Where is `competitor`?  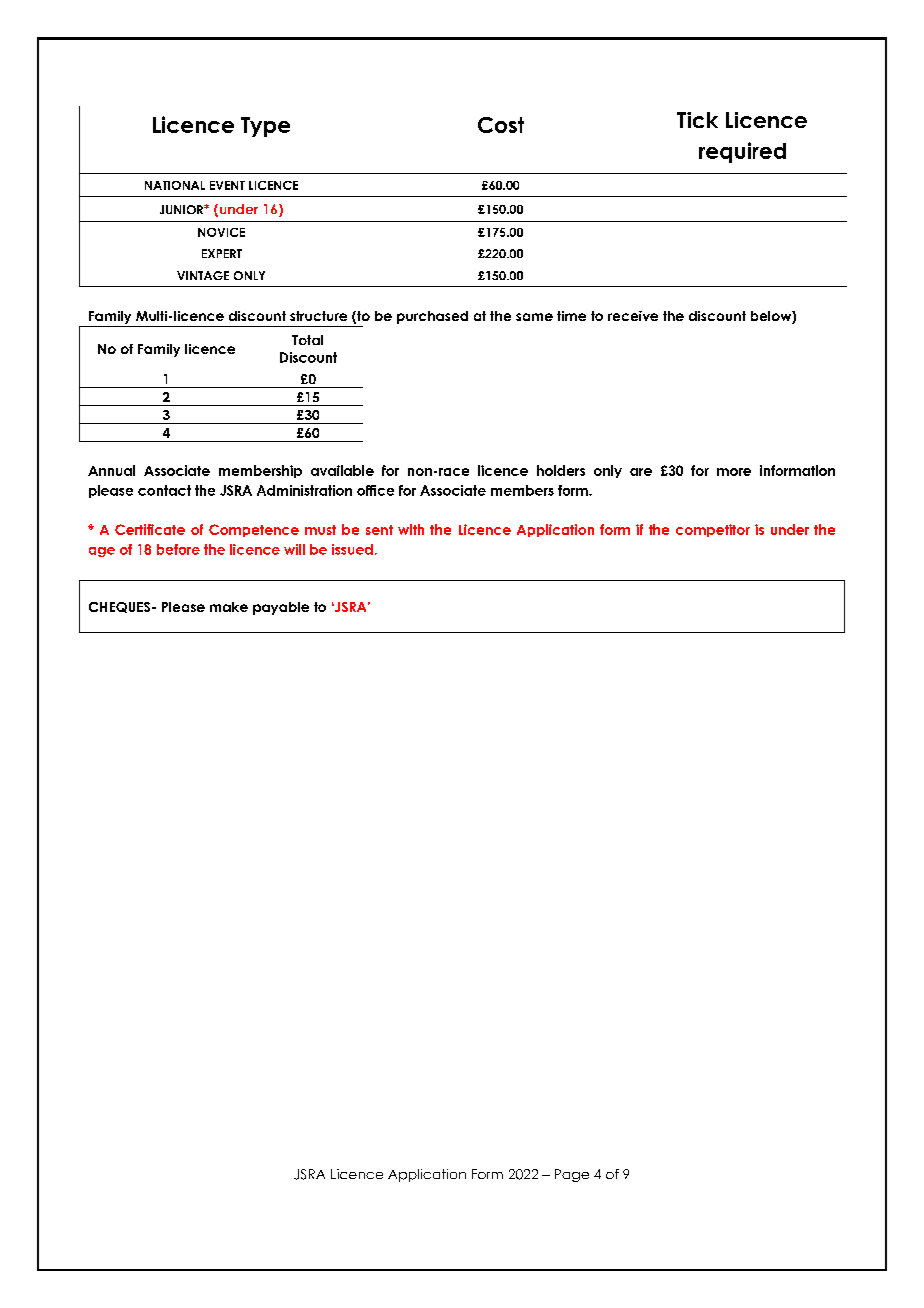
competitor is located at coordinates (713, 530).
